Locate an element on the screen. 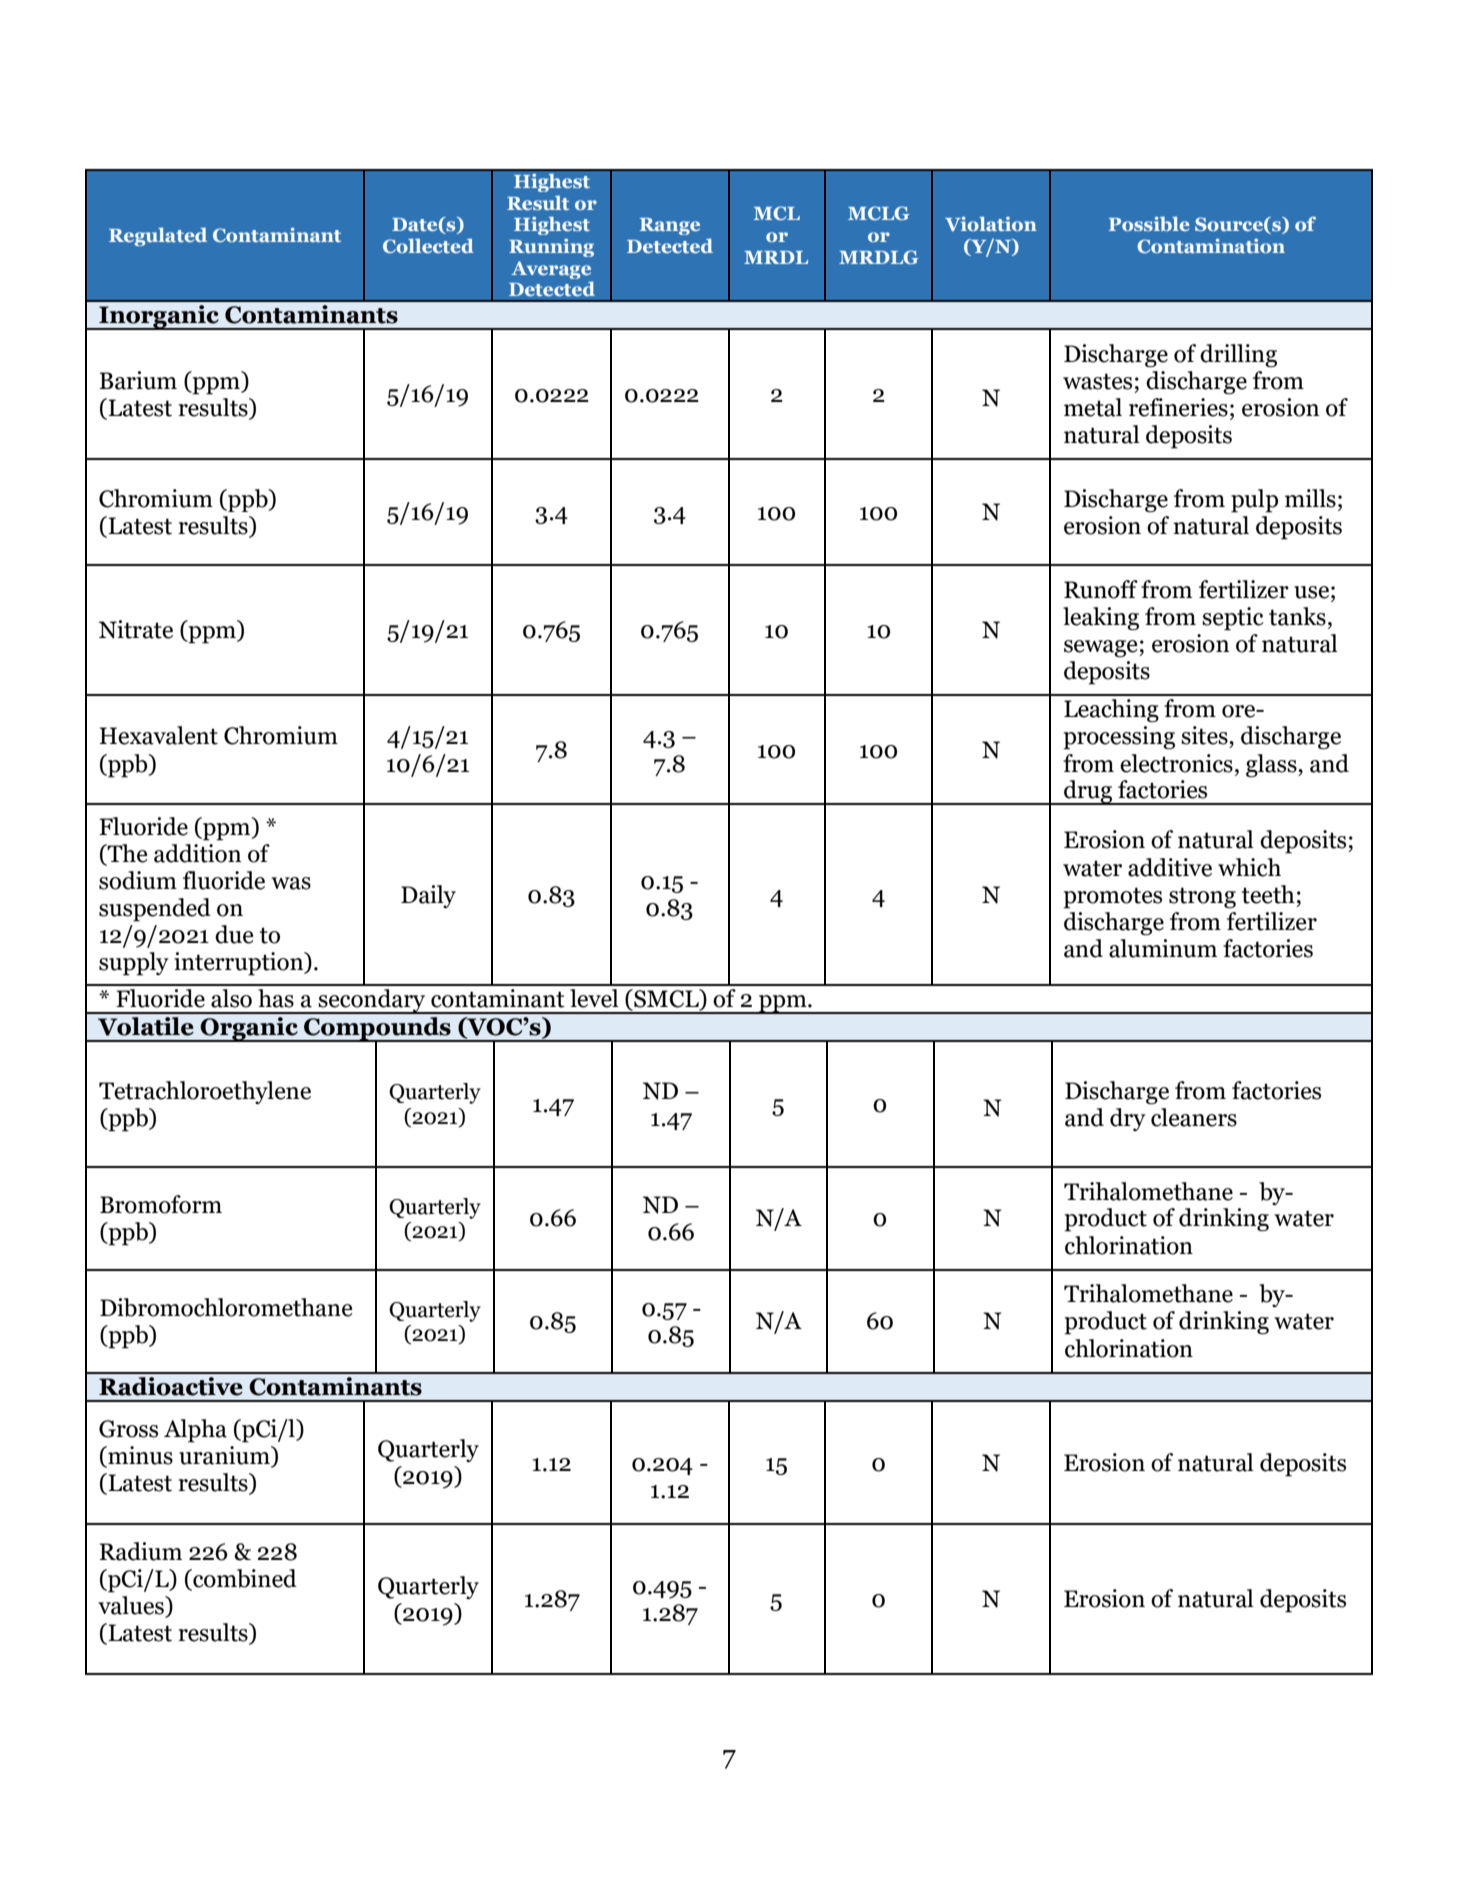 This screenshot has width=1458, height=1887. dry is located at coordinates (1128, 1119).
